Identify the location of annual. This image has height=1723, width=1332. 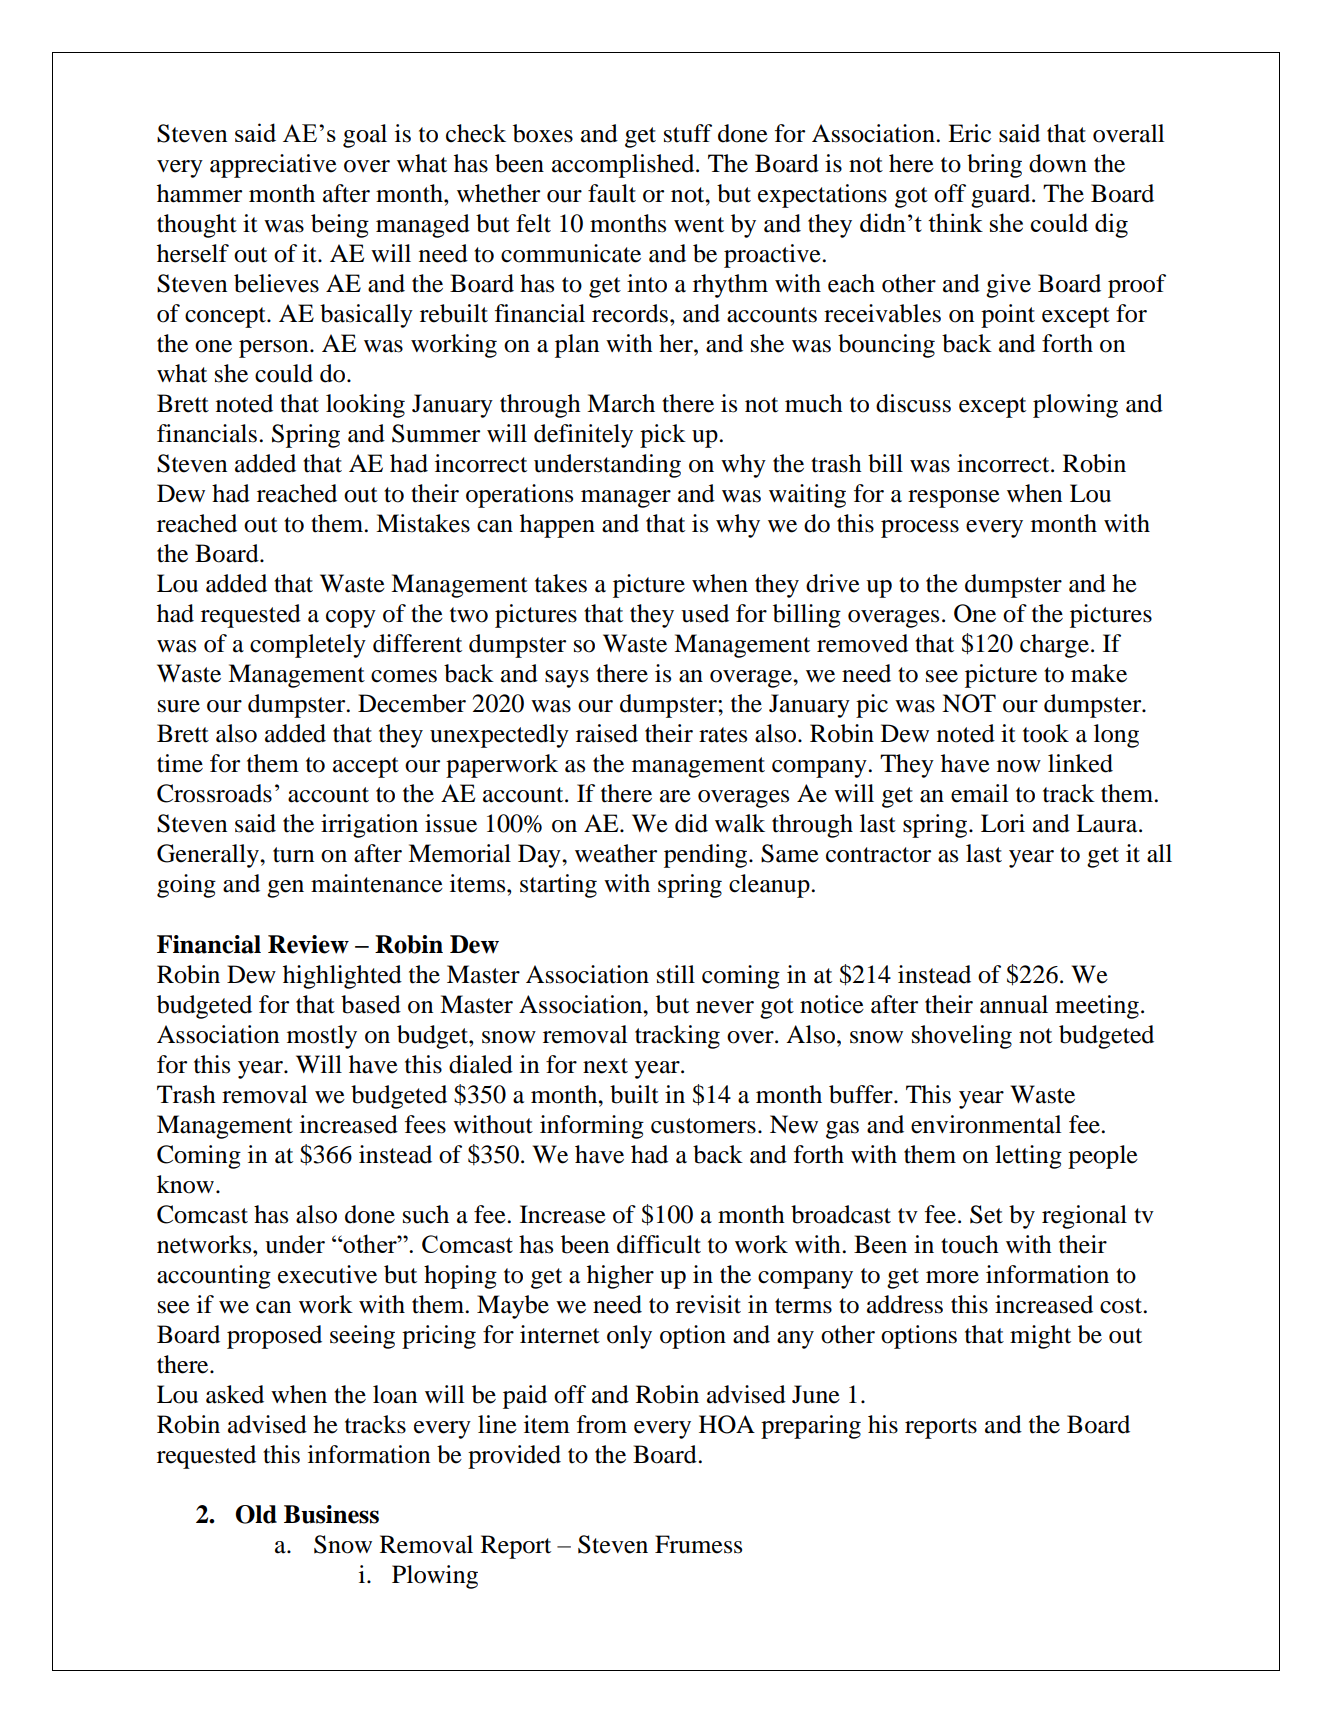
(1014, 1004).
